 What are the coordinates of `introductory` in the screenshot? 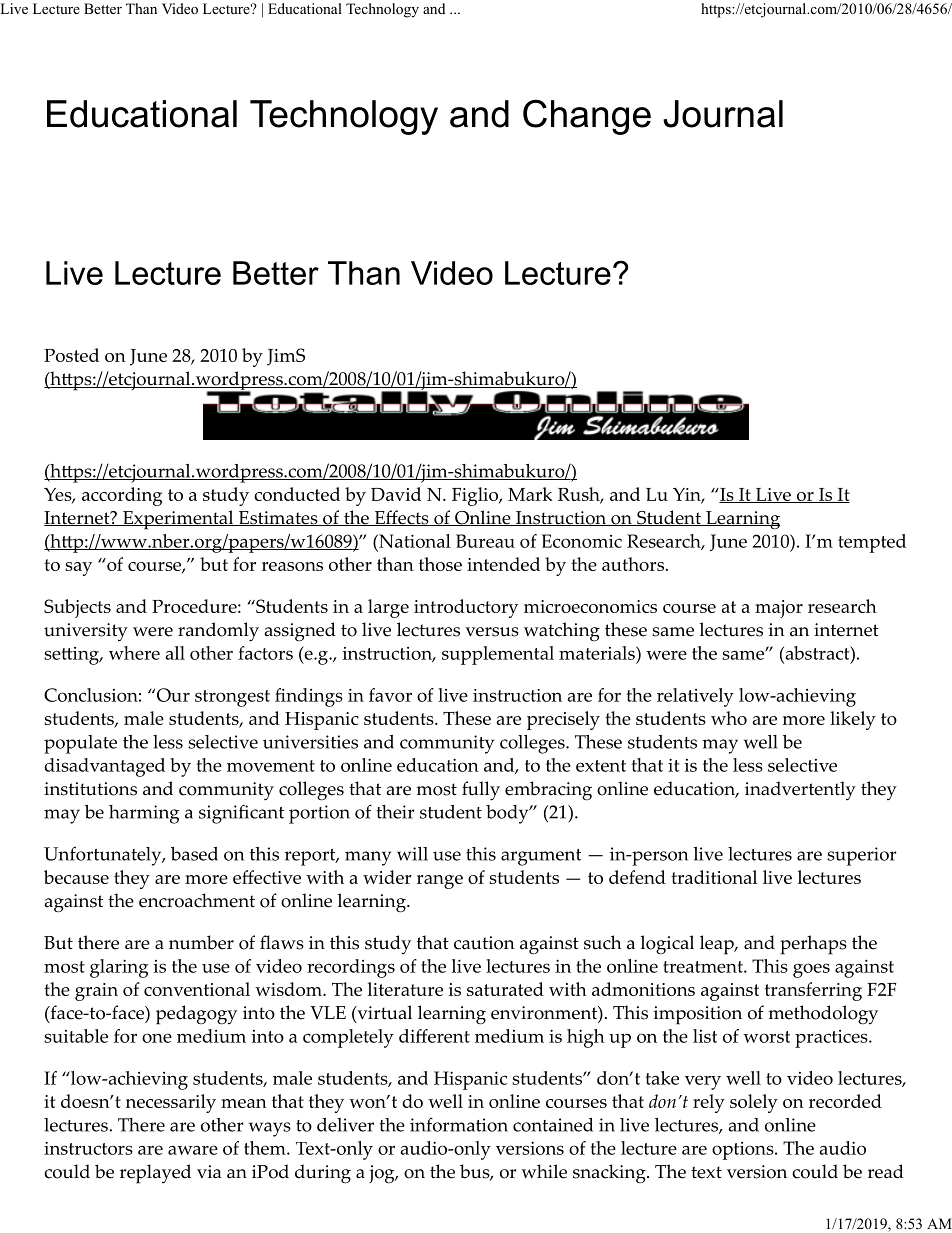 It's located at (466, 608).
